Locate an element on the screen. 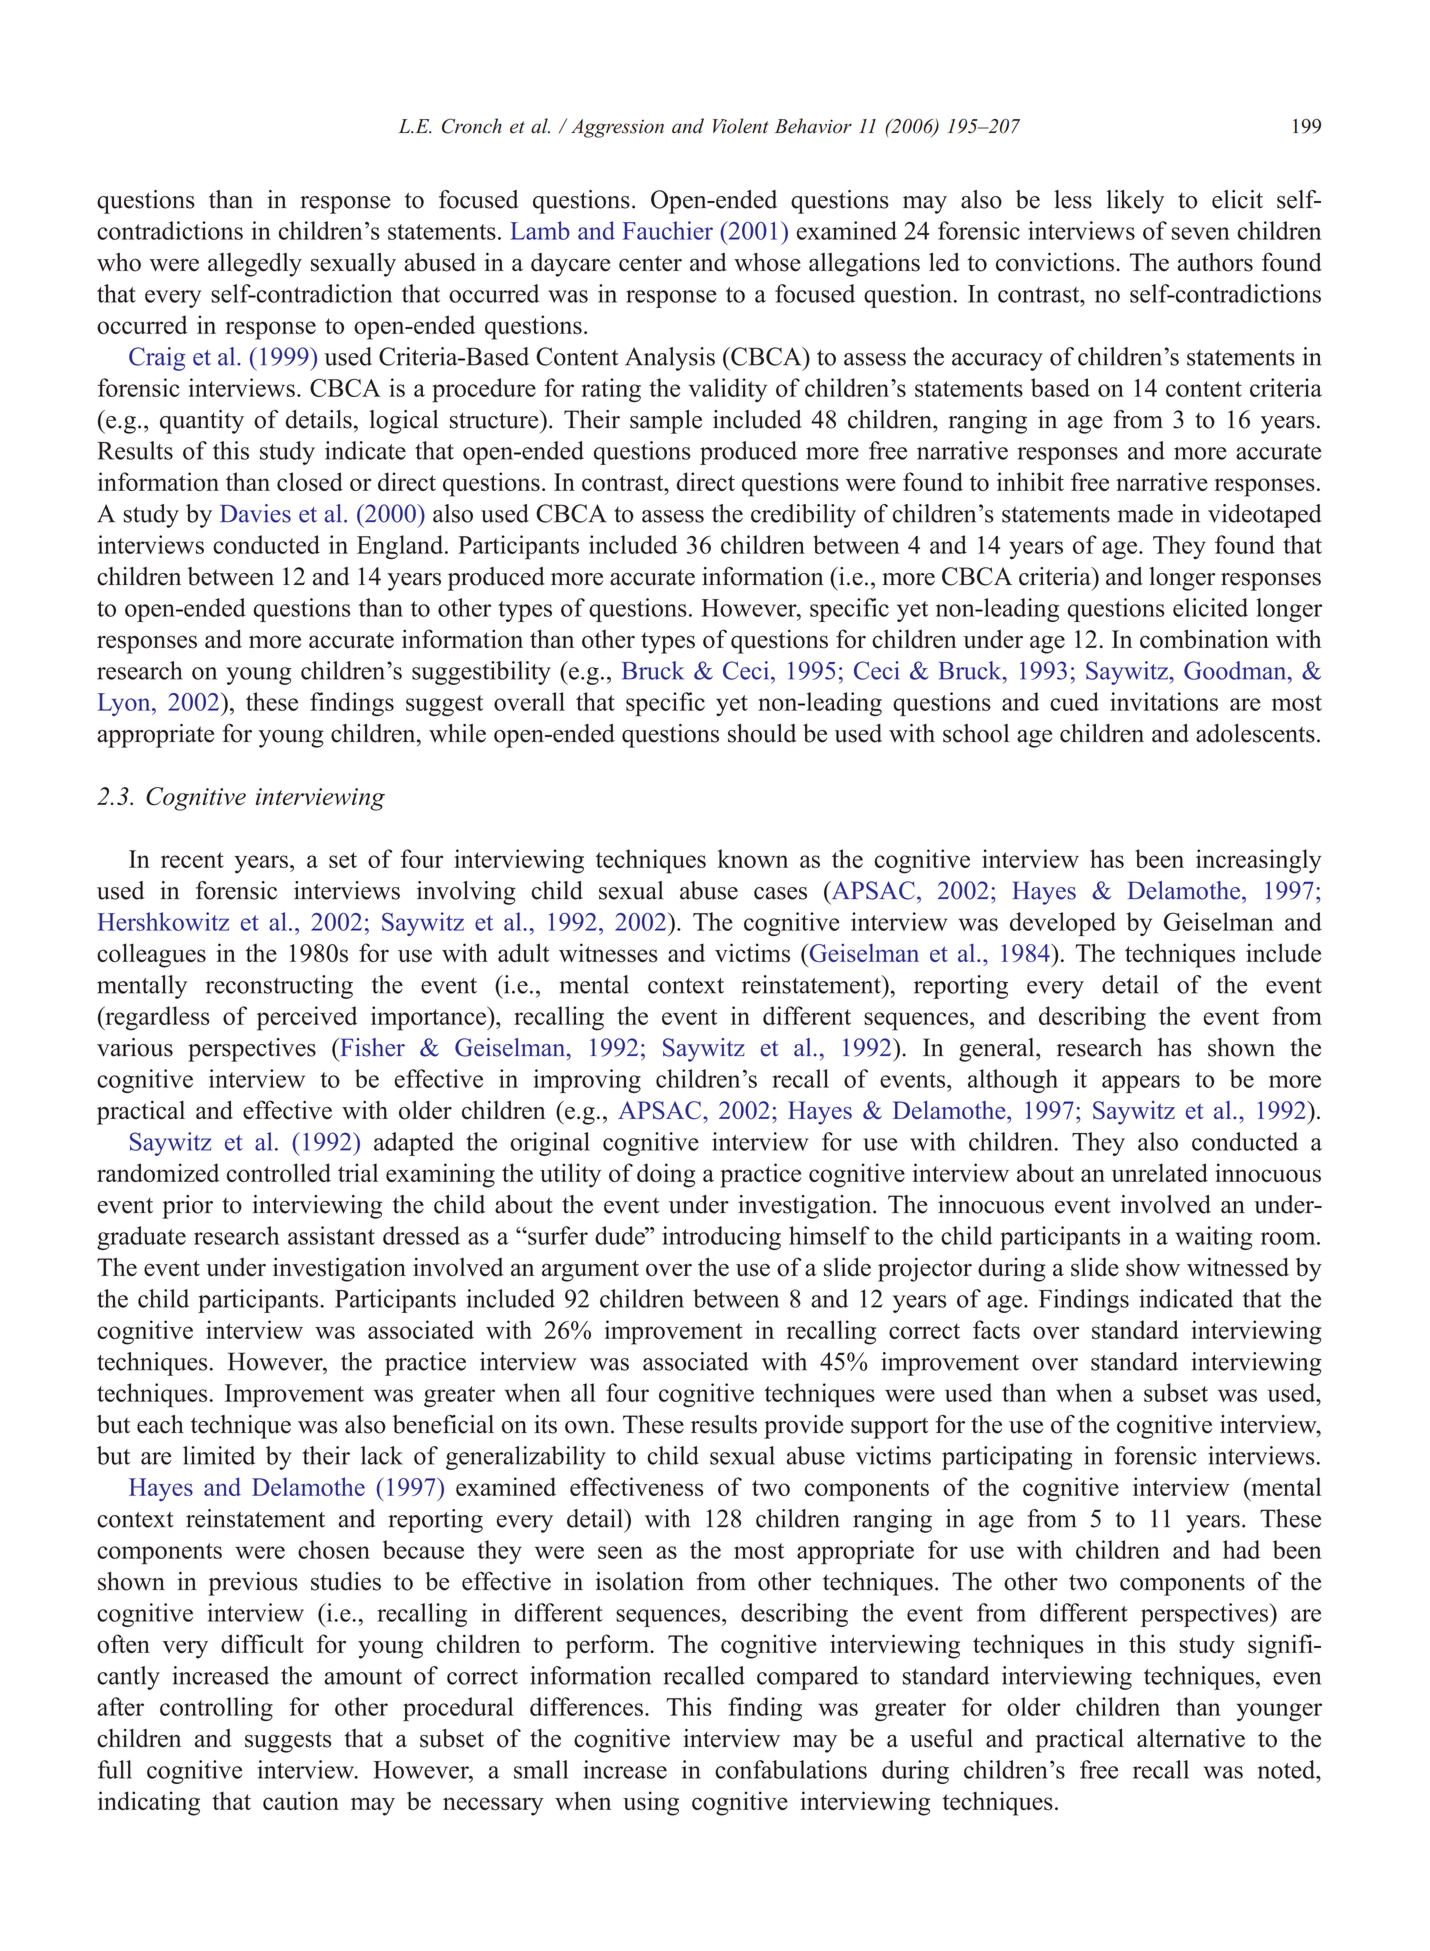  alternative is located at coordinates (1191, 1738).
